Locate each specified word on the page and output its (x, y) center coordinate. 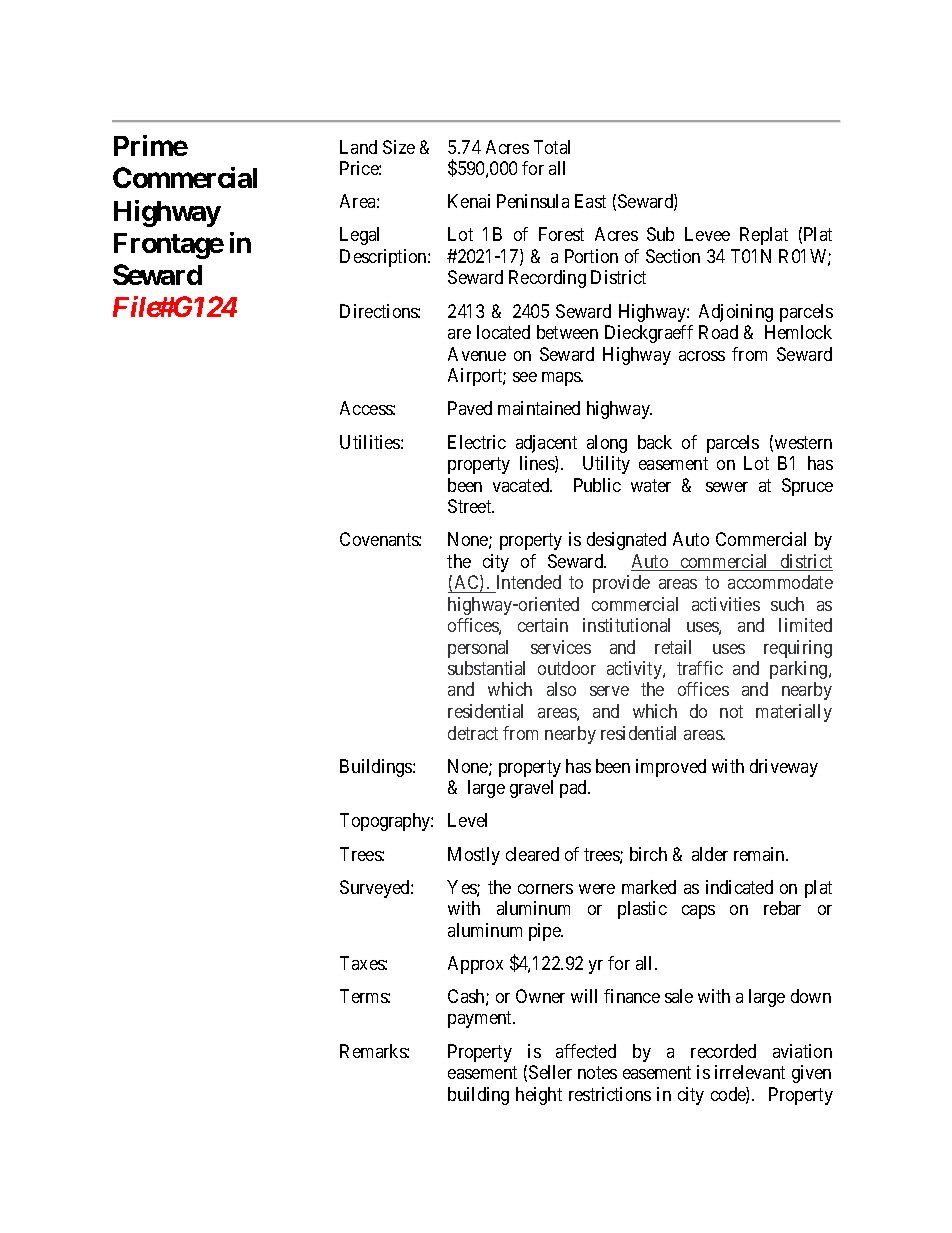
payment (481, 1020)
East (590, 201)
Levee (707, 234)
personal (478, 649)
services (561, 647)
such (787, 604)
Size (399, 147)
